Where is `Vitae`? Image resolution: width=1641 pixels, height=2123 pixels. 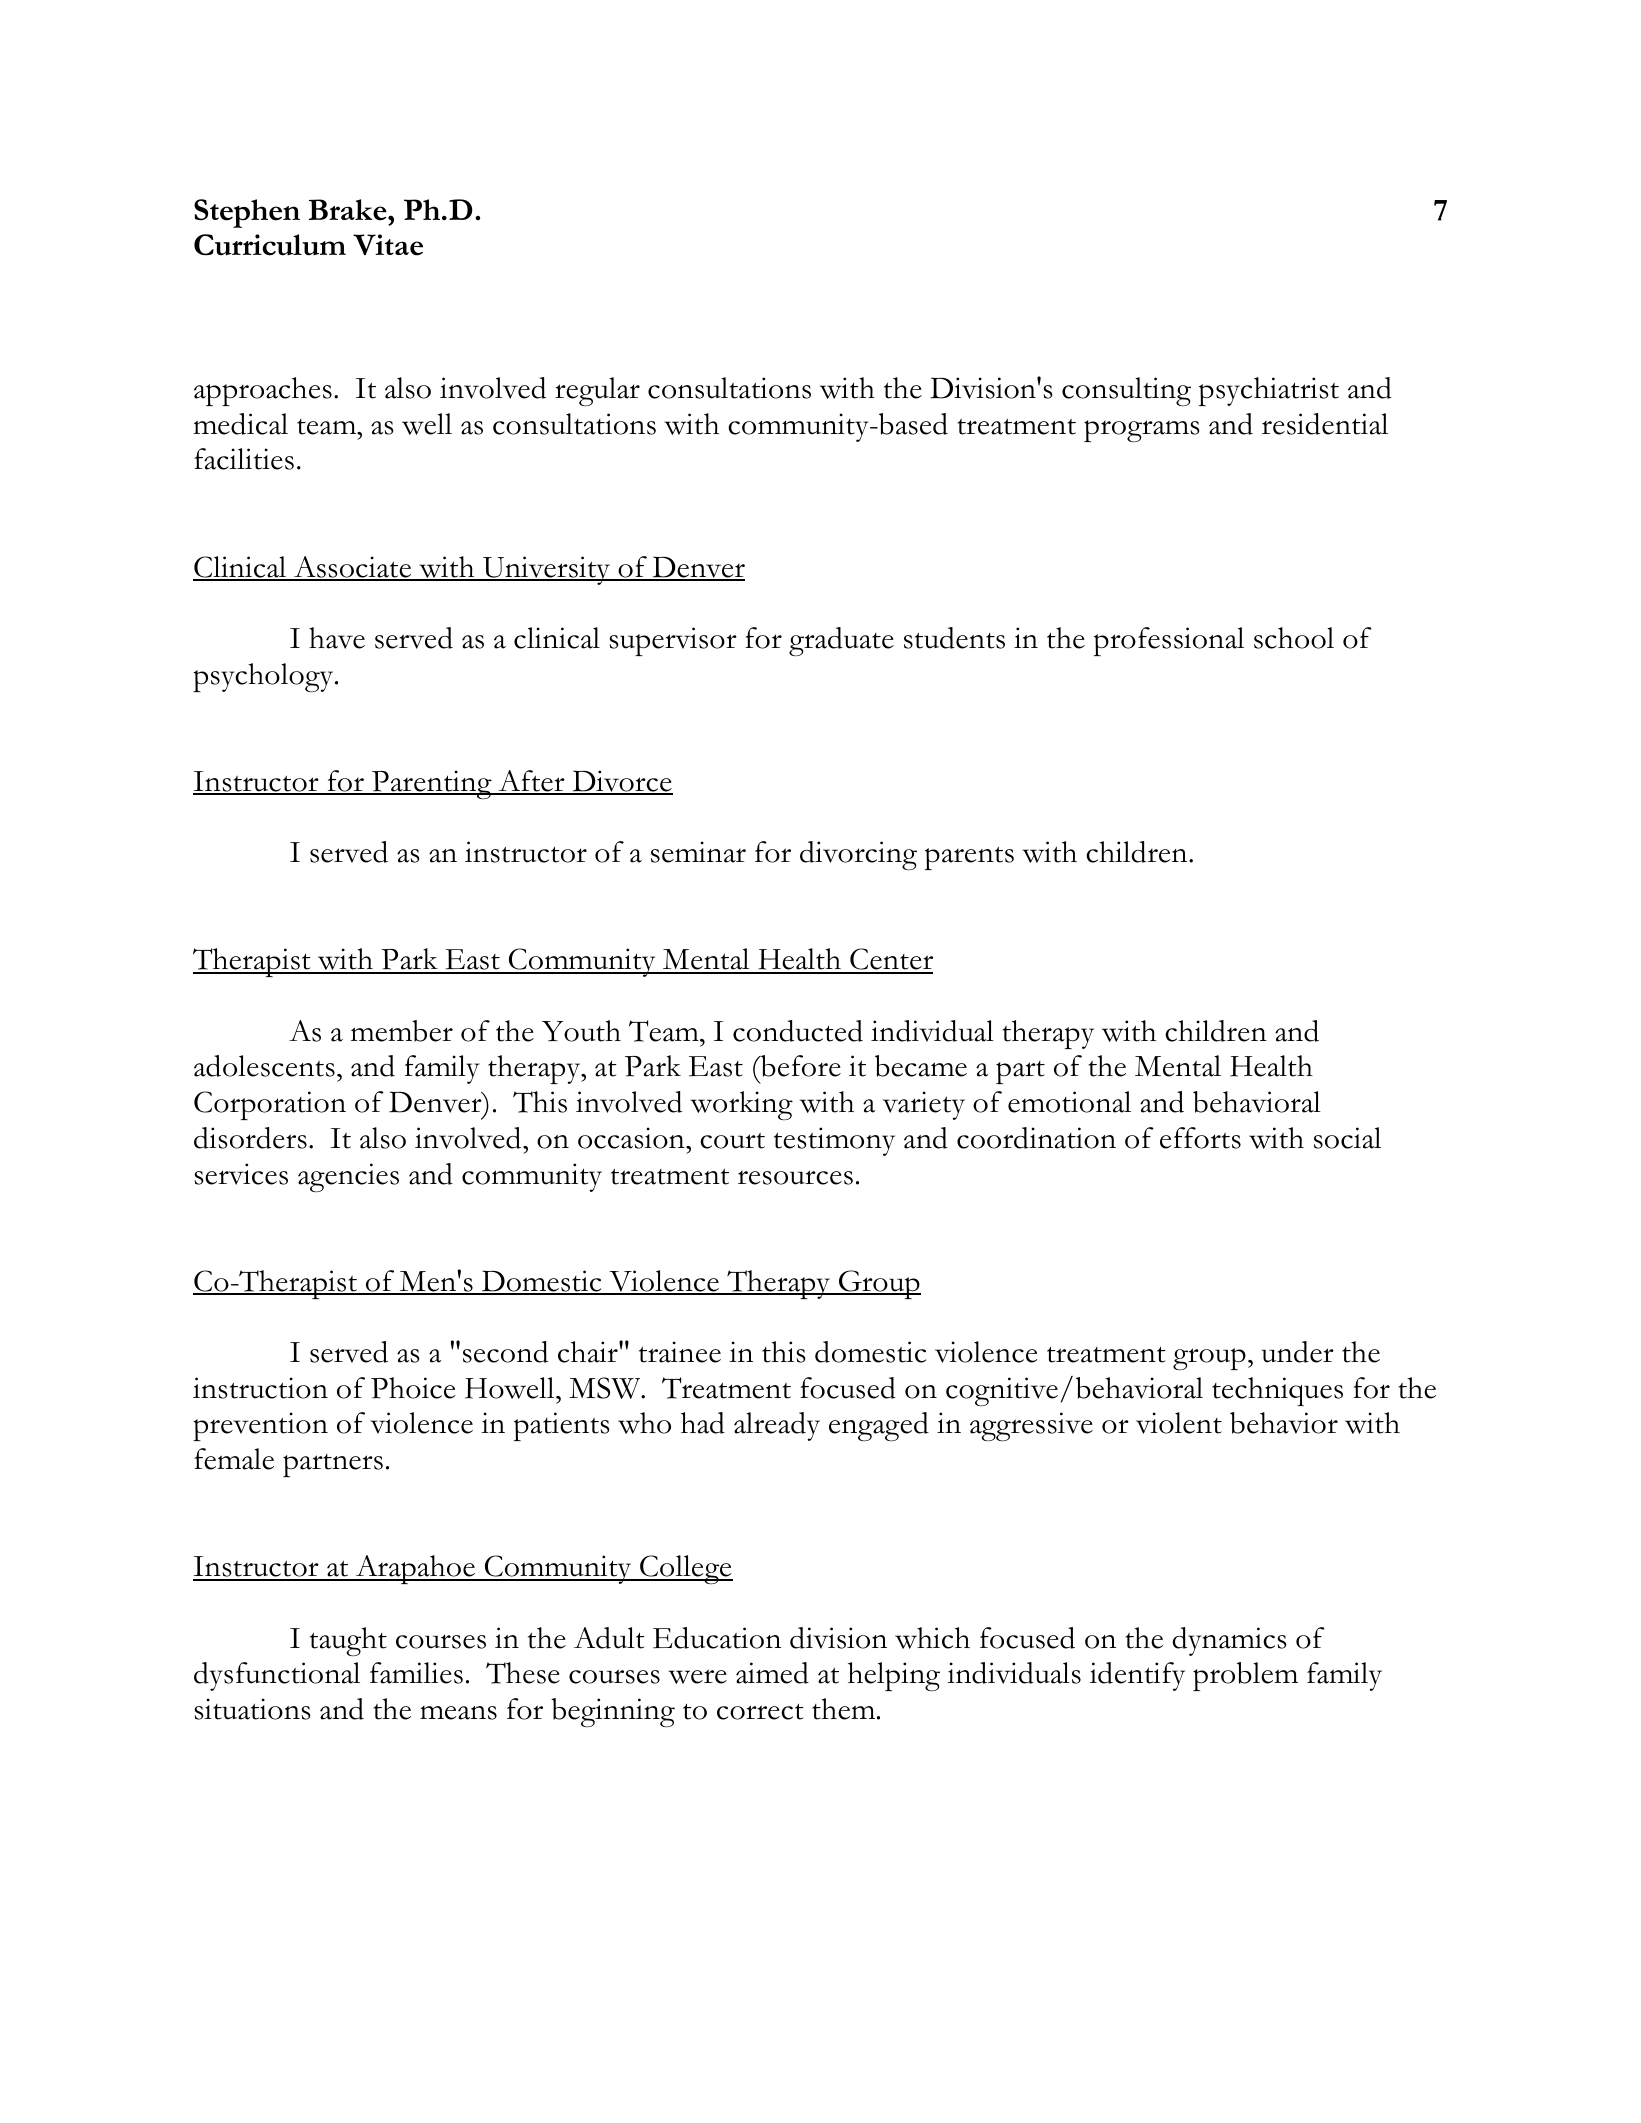
Vitae is located at coordinates (388, 245).
